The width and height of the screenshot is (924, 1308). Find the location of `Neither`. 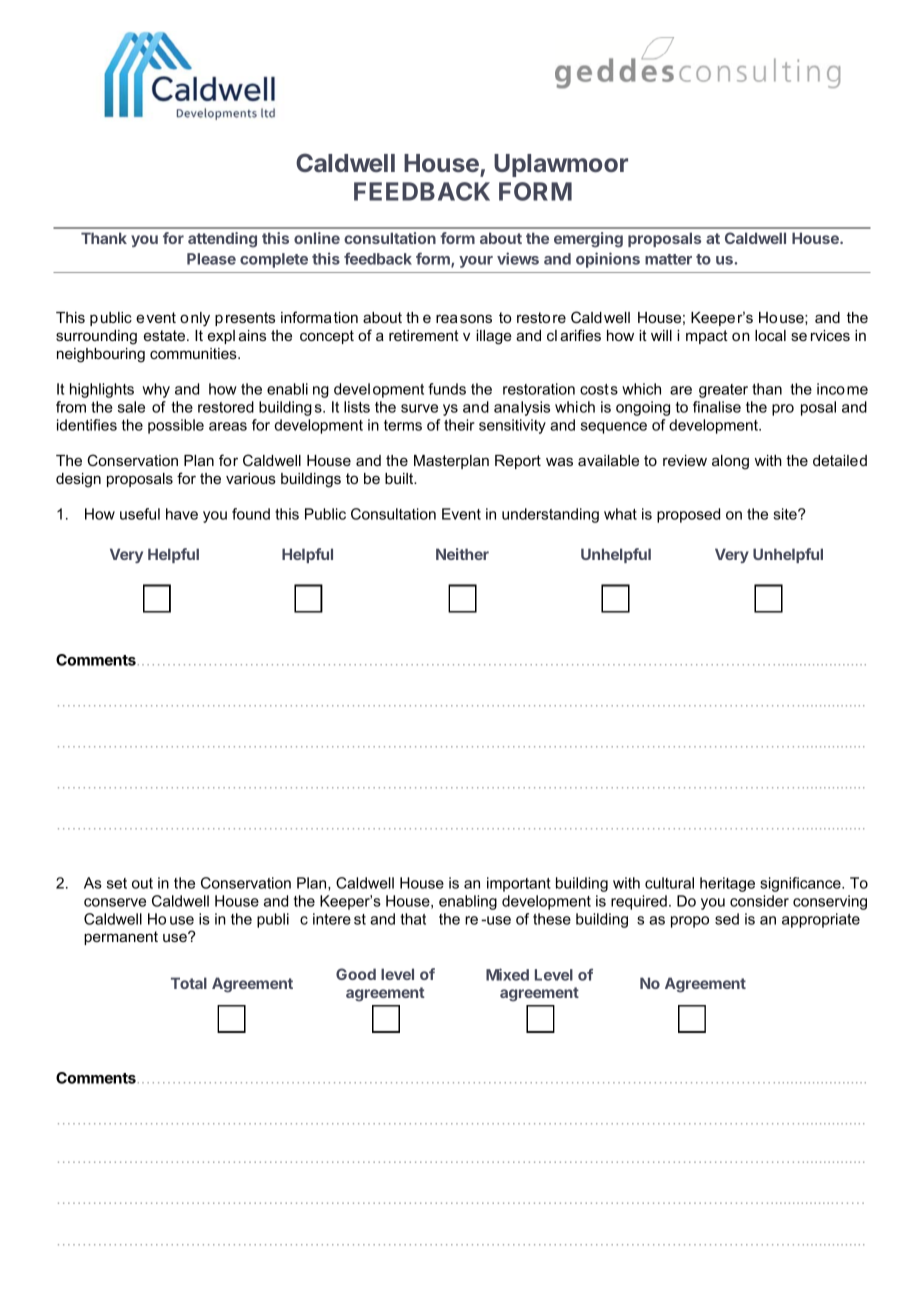

Neither is located at coordinates (462, 554).
